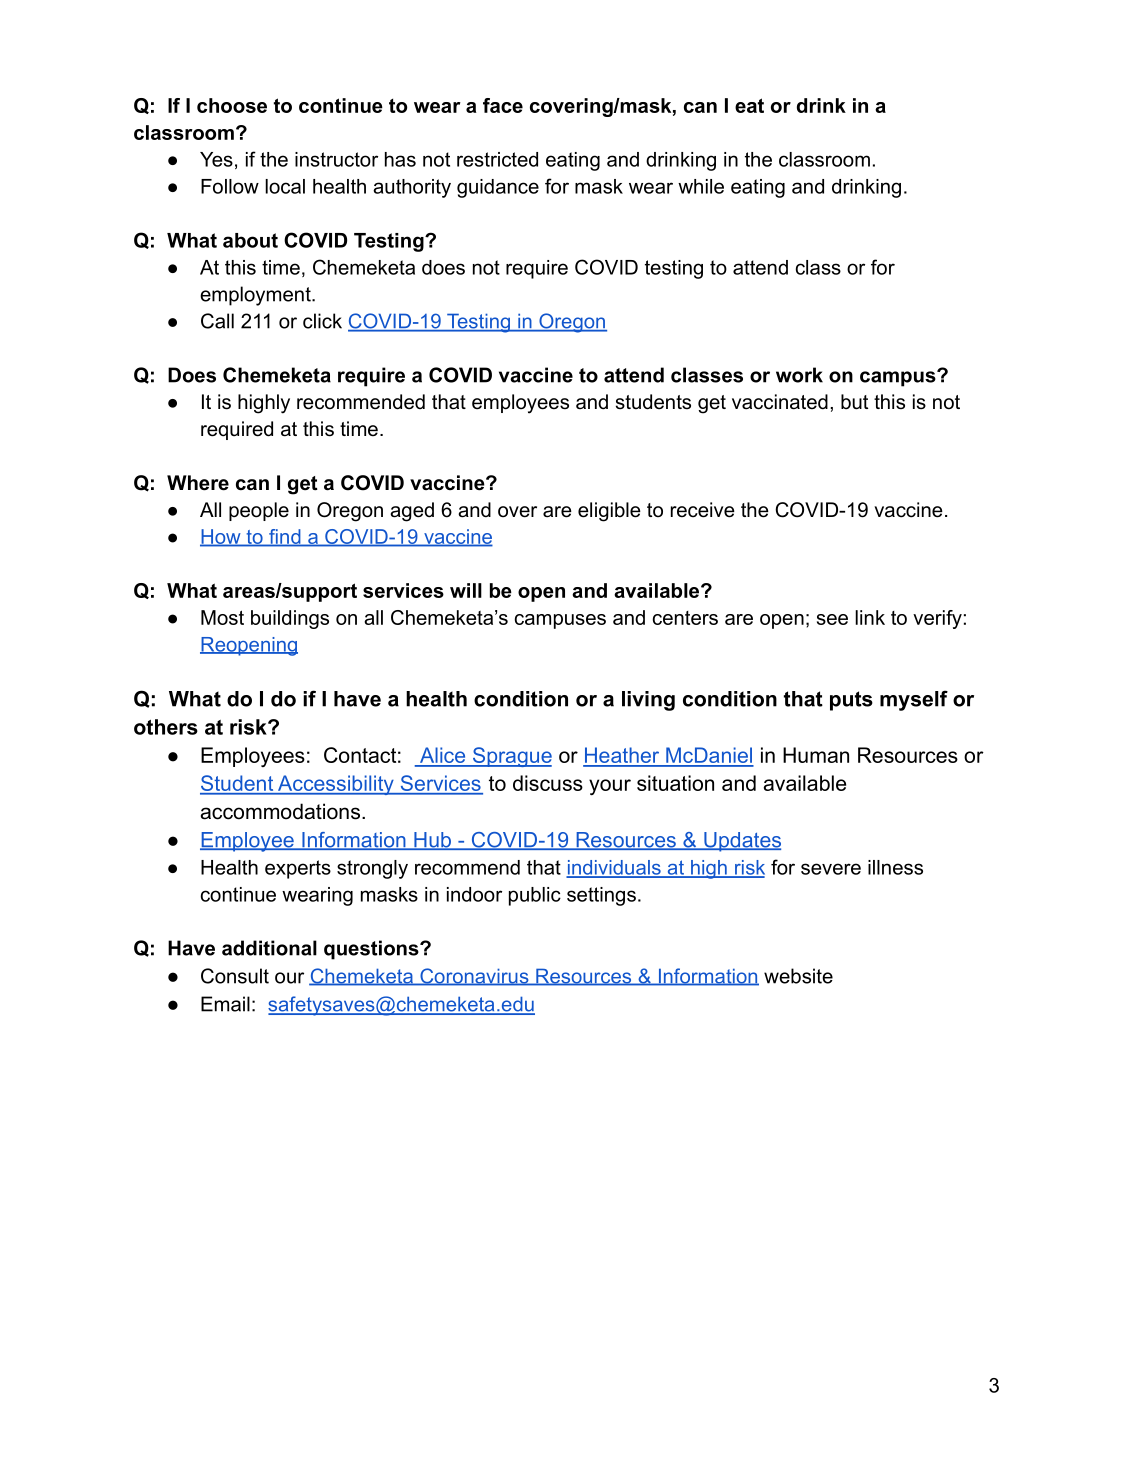 The width and height of the screenshot is (1133, 1467). I want to click on but, so click(854, 402).
